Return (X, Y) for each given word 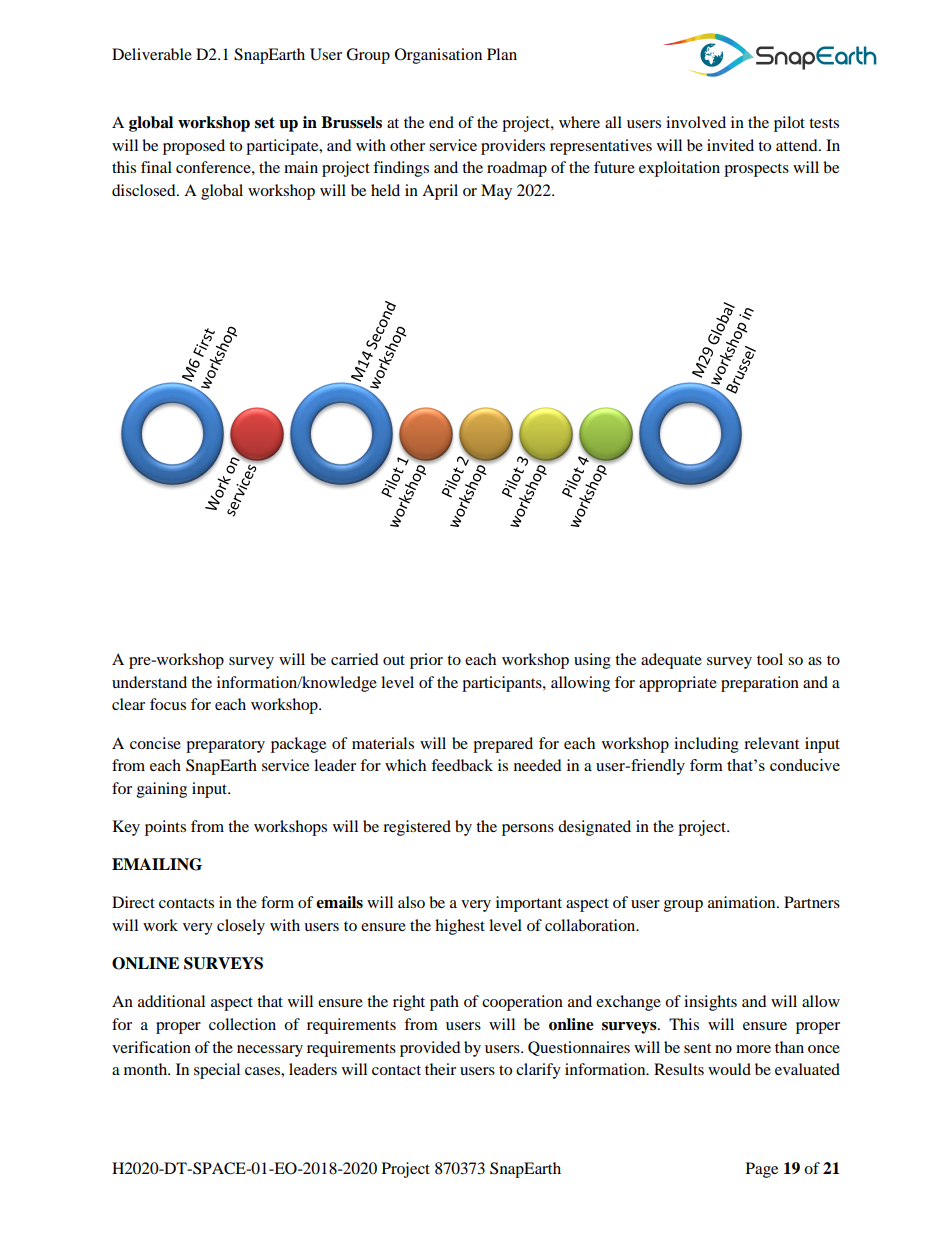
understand (149, 682)
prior (426, 661)
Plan (502, 54)
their (440, 1069)
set (265, 123)
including (706, 745)
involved (696, 122)
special (217, 1071)
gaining (162, 790)
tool (770, 659)
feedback (462, 765)
